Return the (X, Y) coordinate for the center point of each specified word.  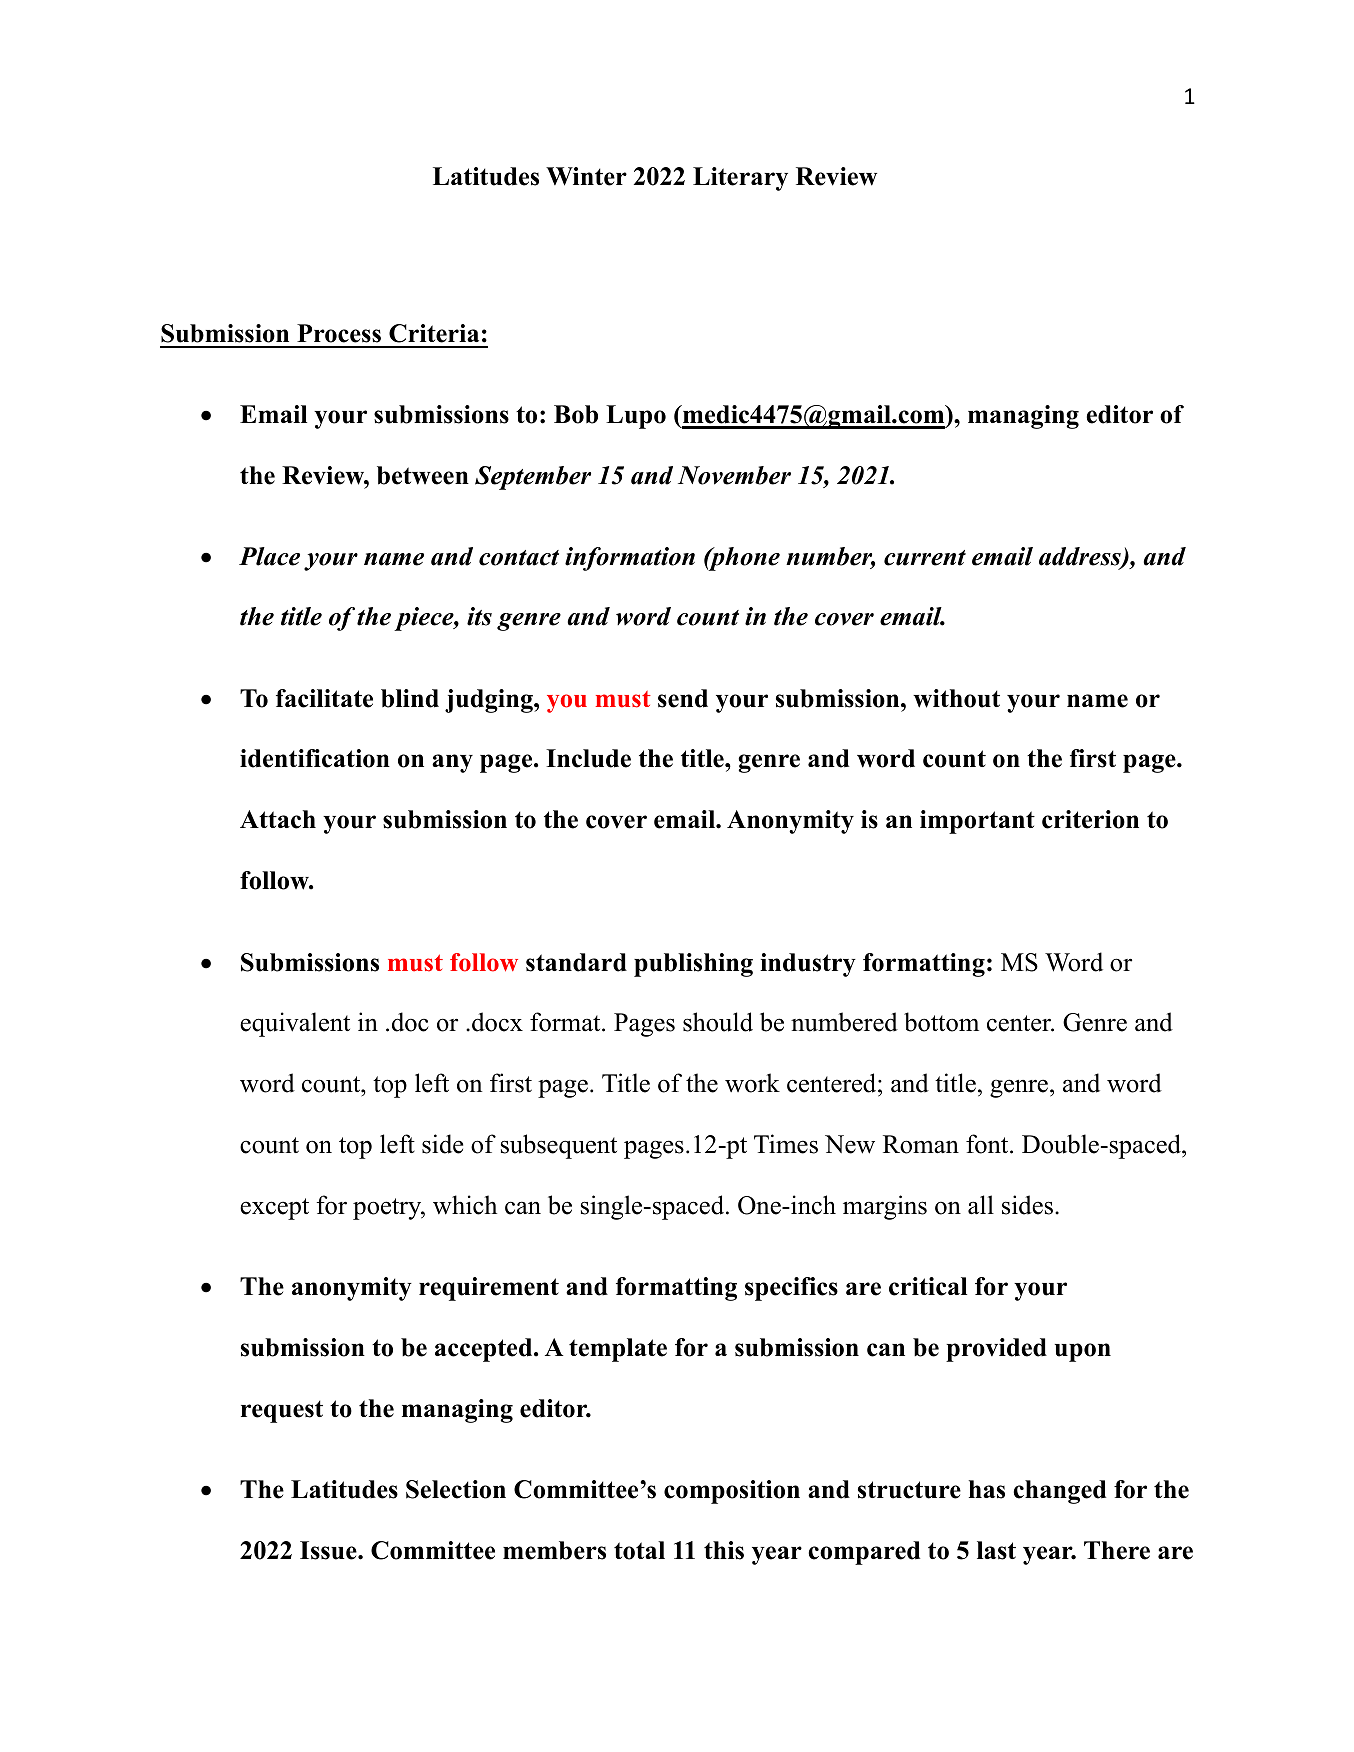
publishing (693, 965)
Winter (586, 176)
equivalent (295, 1024)
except (274, 1209)
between (423, 475)
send (683, 698)
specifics (791, 1289)
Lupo (636, 417)
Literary (740, 179)
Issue (329, 1550)
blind (410, 698)
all (981, 1205)
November (734, 475)
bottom (941, 1022)
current (925, 558)
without (956, 698)
